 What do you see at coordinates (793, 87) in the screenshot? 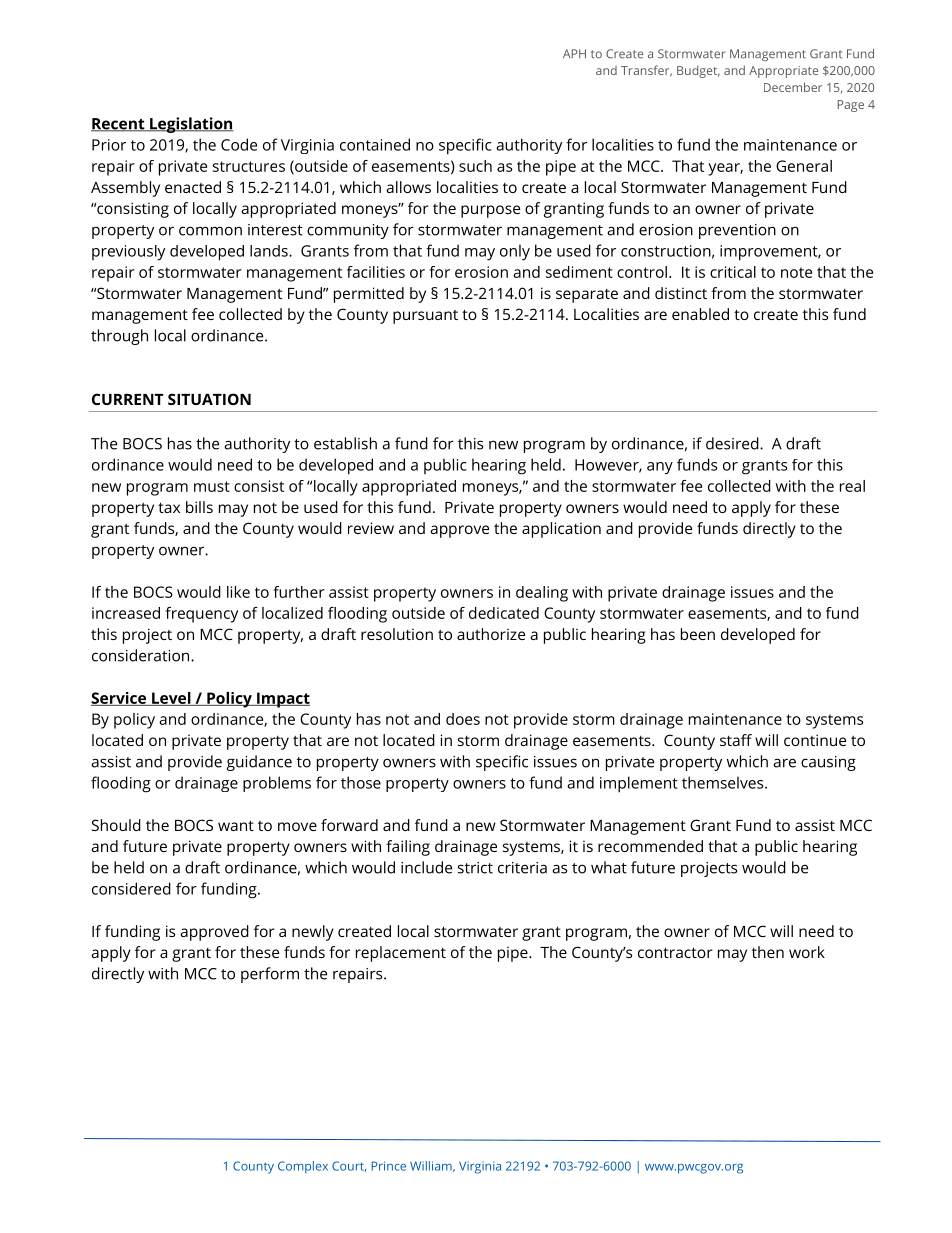
I see `December` at bounding box center [793, 87].
